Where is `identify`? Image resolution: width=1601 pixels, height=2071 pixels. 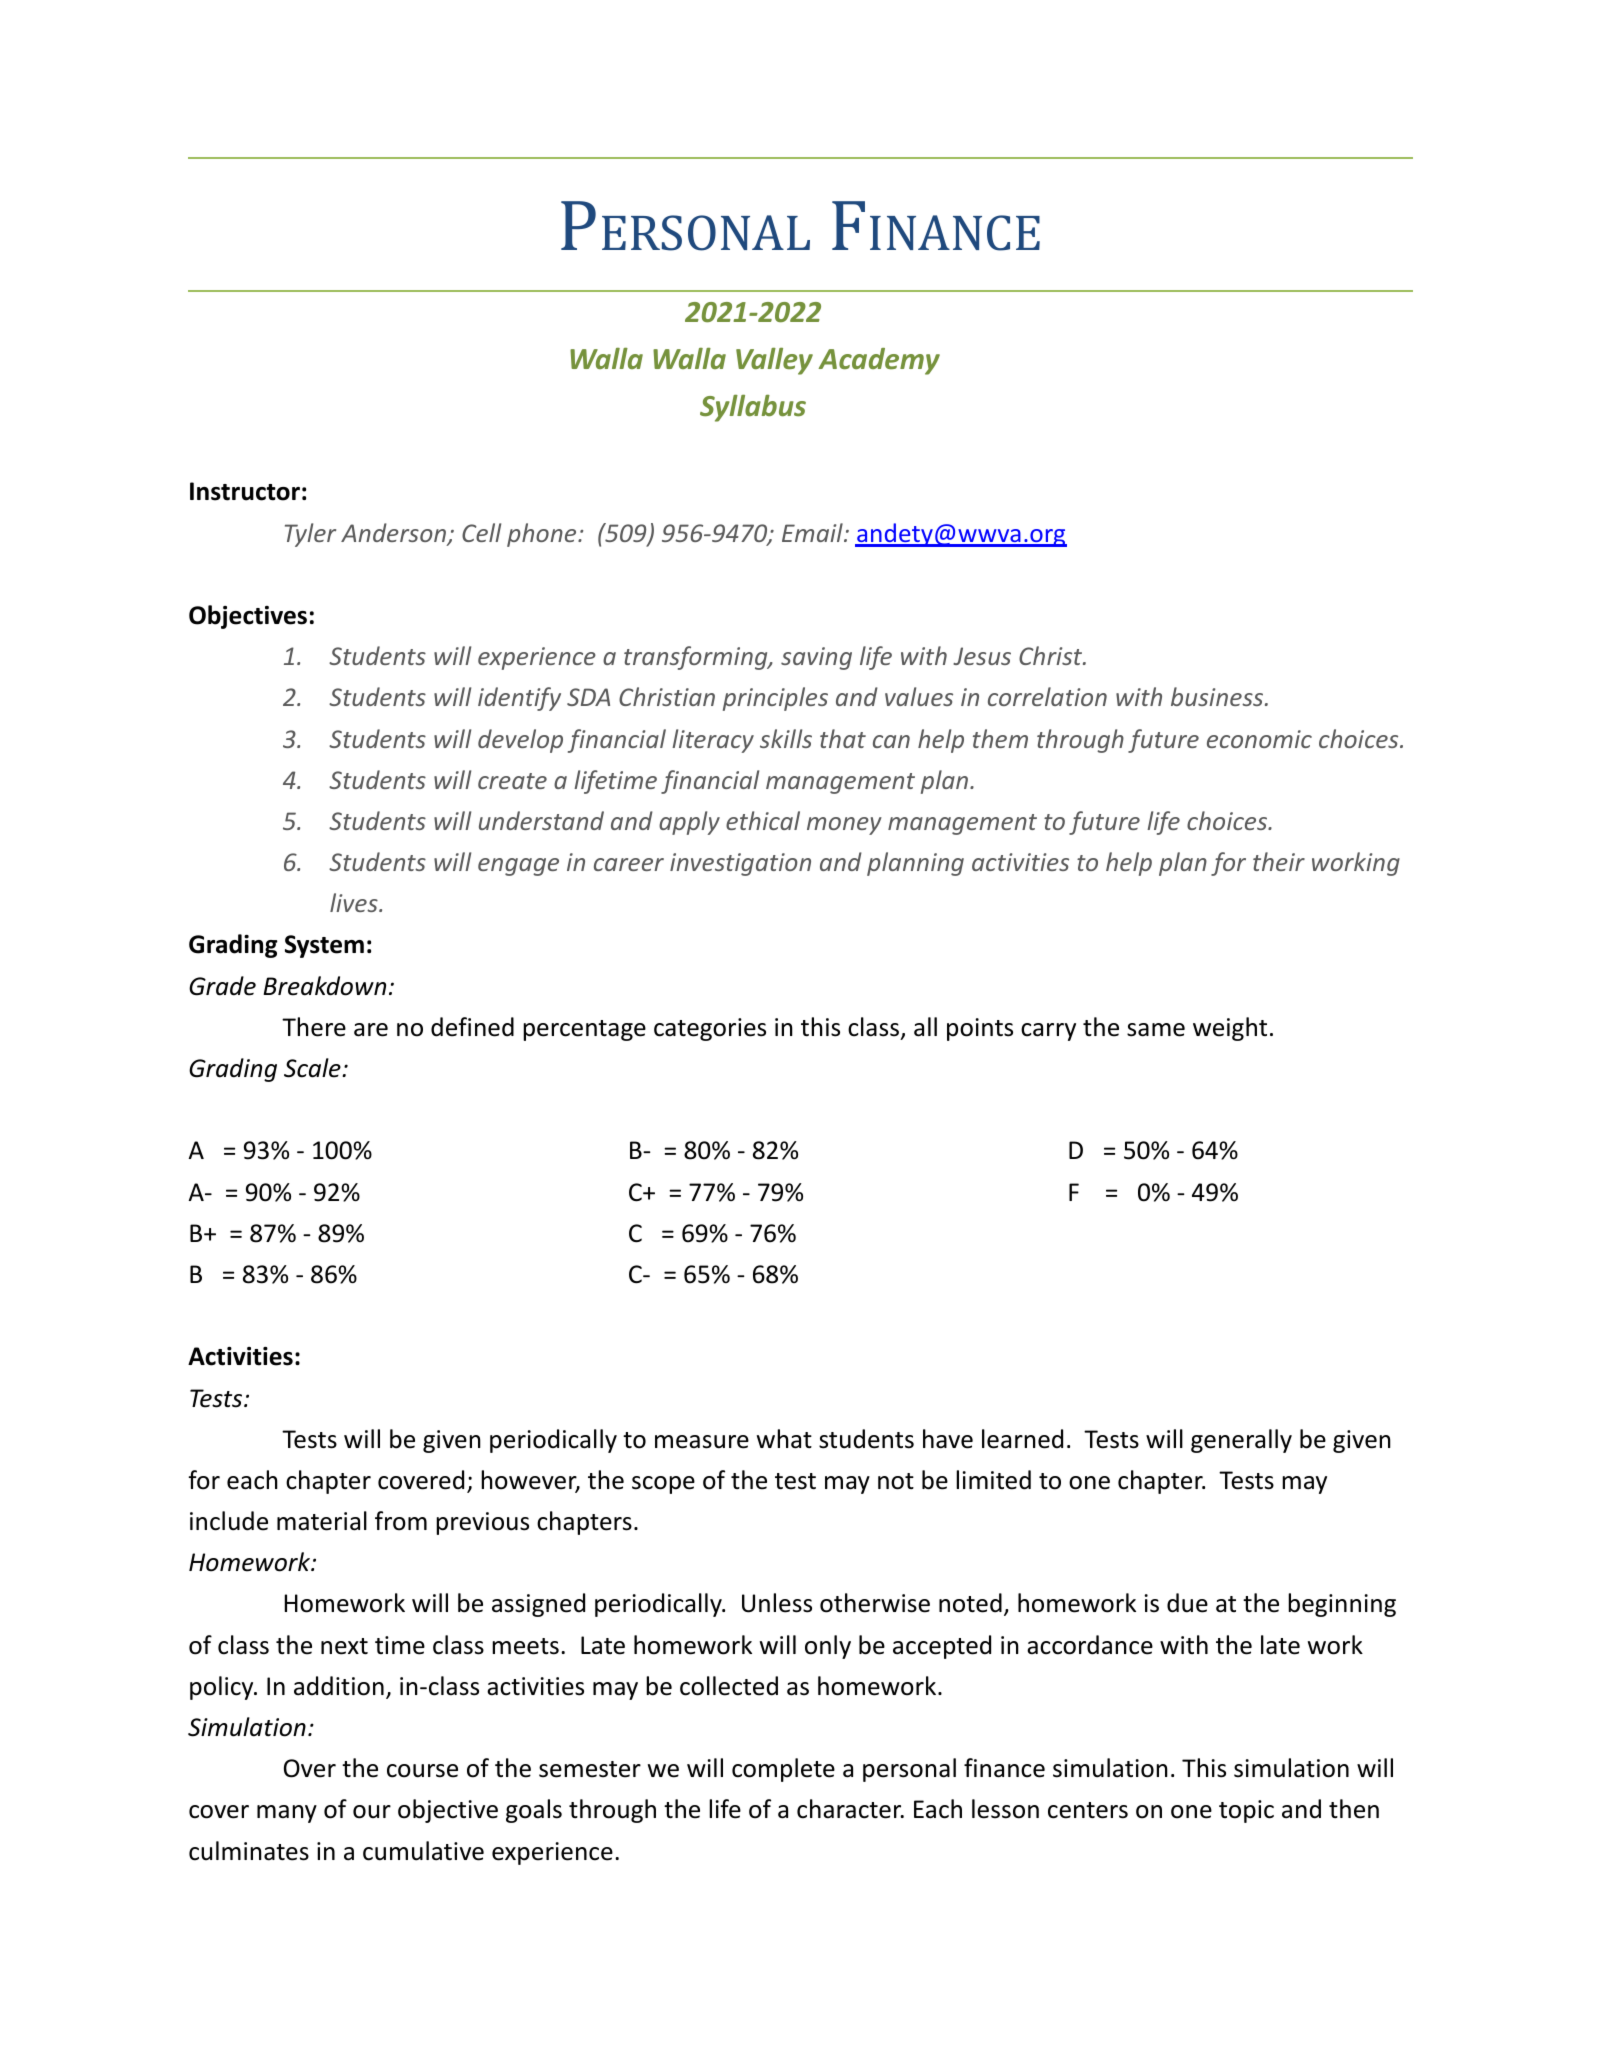 identify is located at coordinates (519, 699).
